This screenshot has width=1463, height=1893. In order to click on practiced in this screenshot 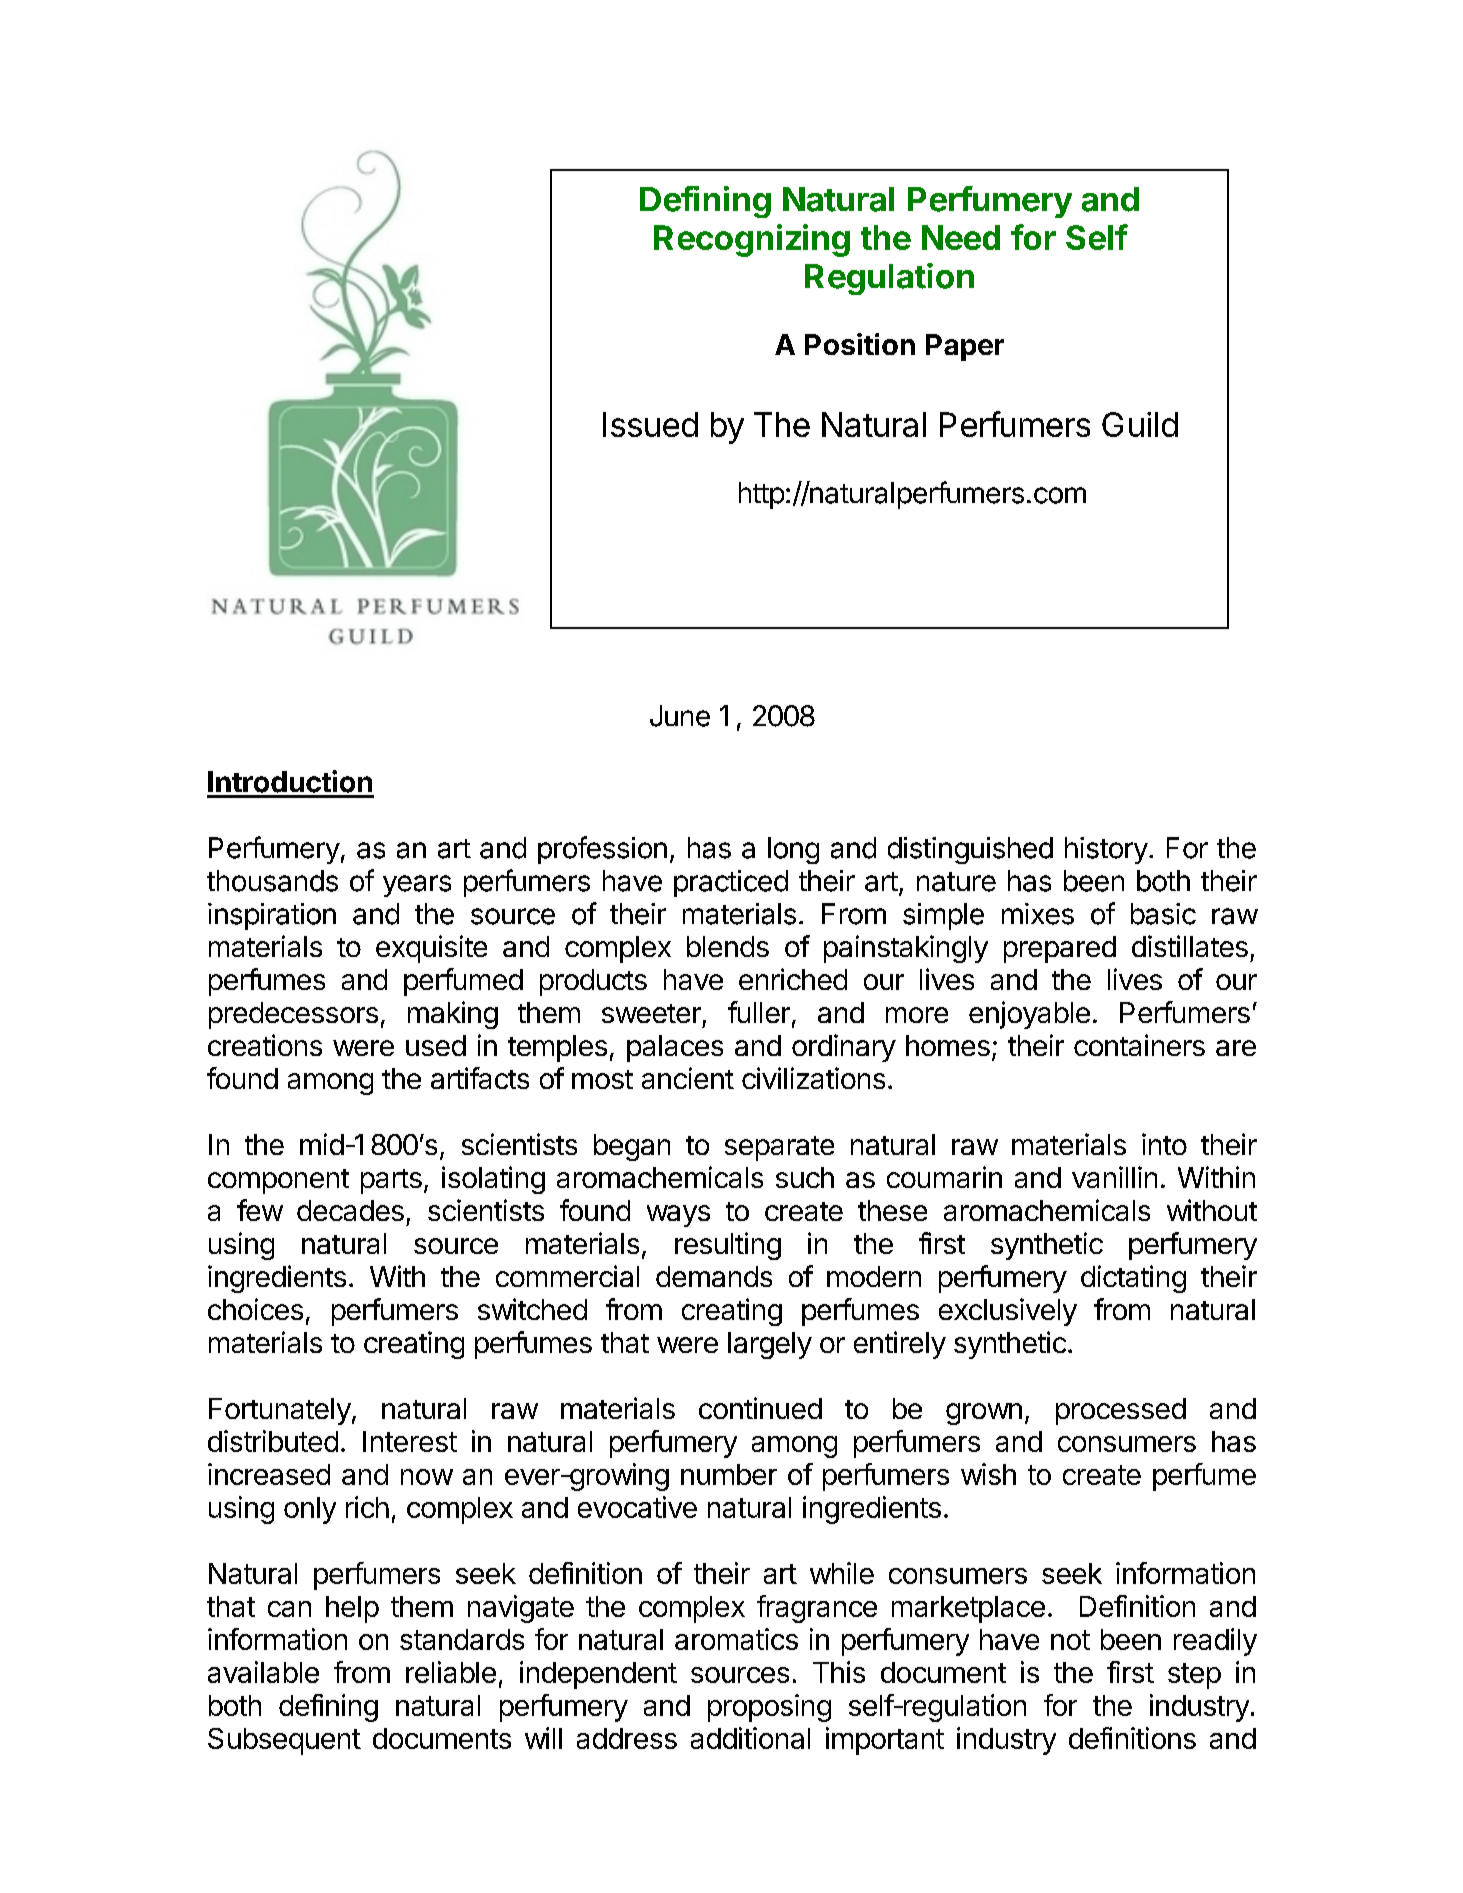, I will do `click(731, 883)`.
